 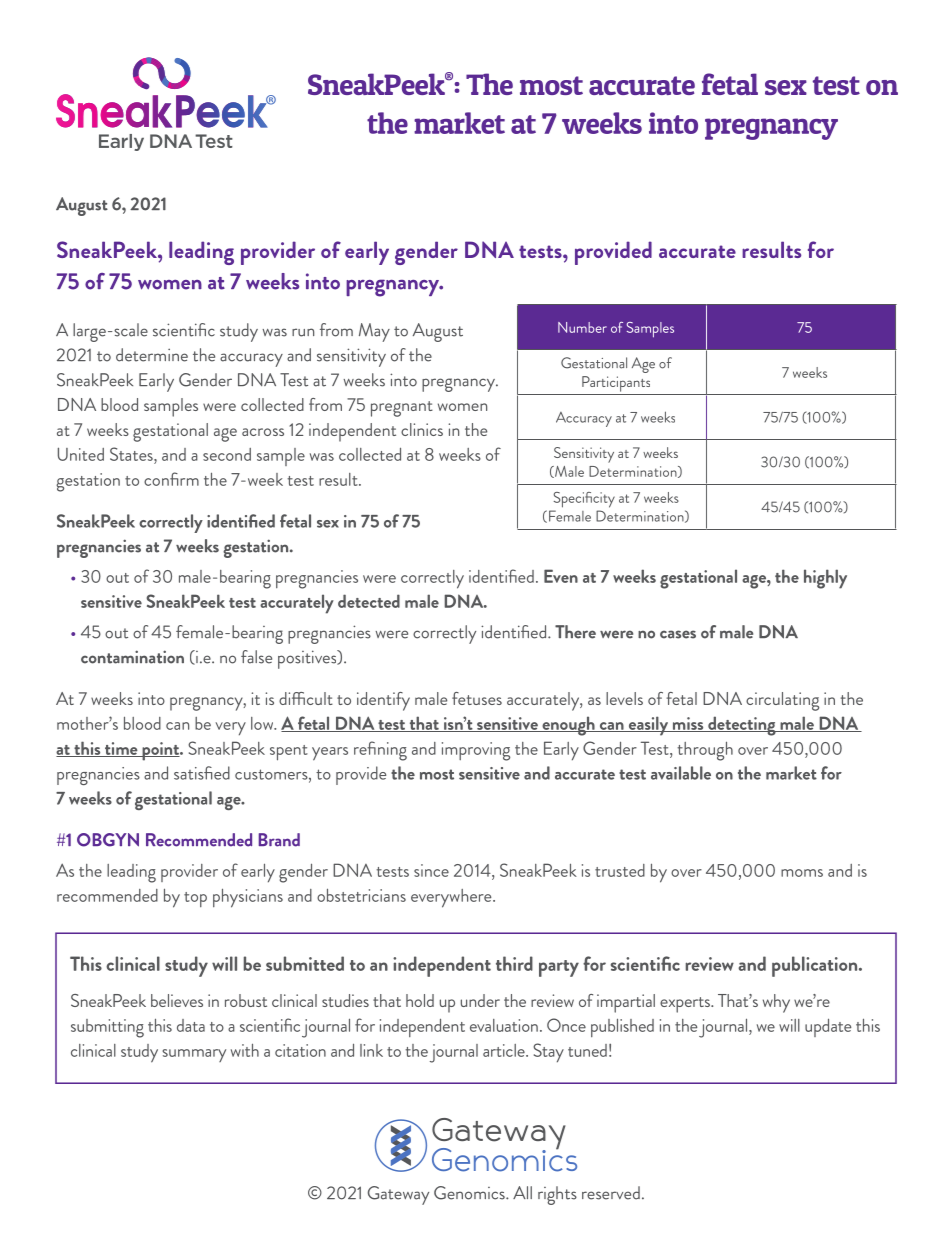 I want to click on determine, so click(x=152, y=355).
